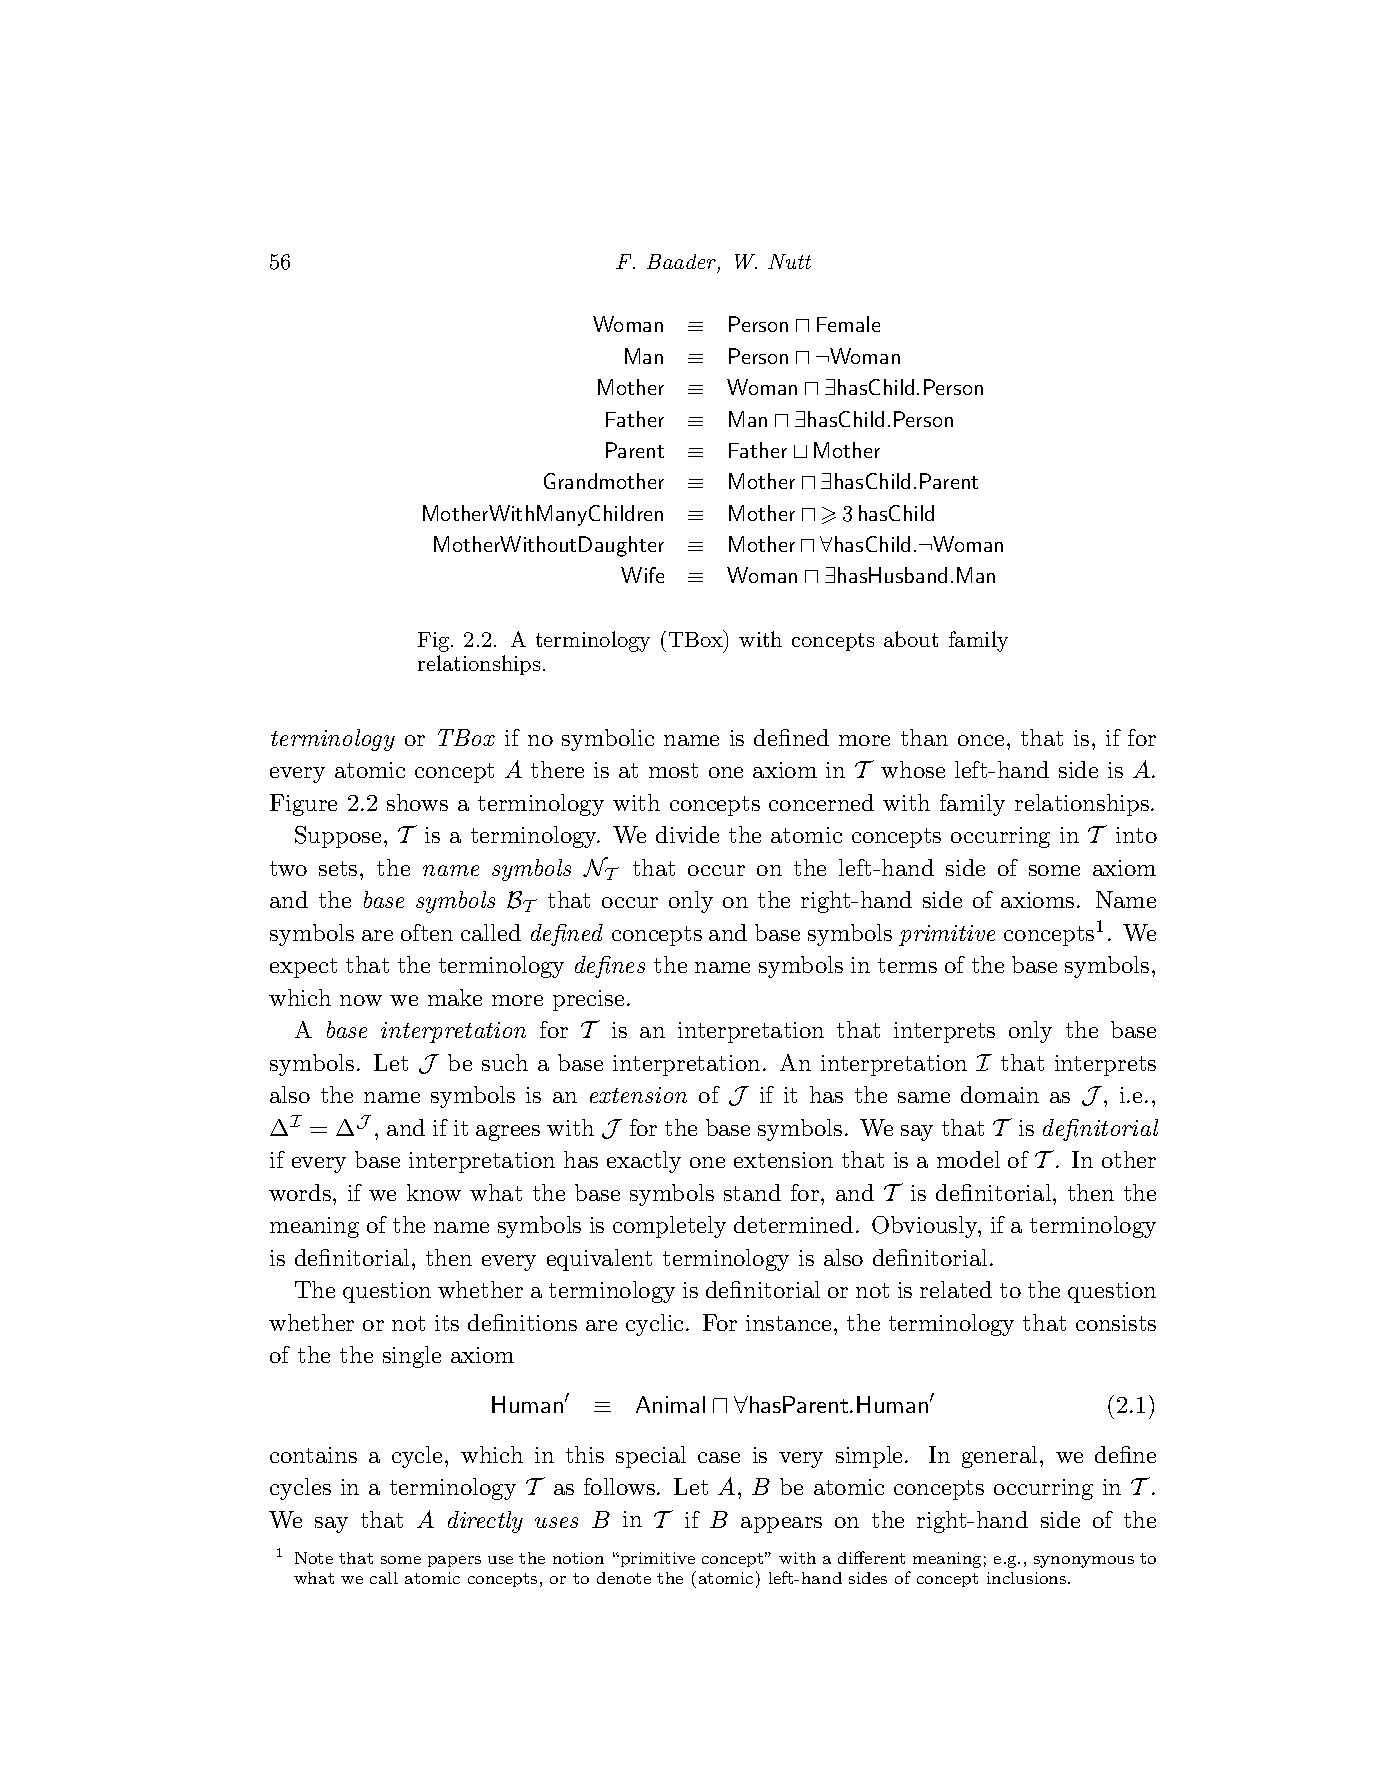  What do you see at coordinates (434, 1192) in the page?
I see `know` at bounding box center [434, 1192].
